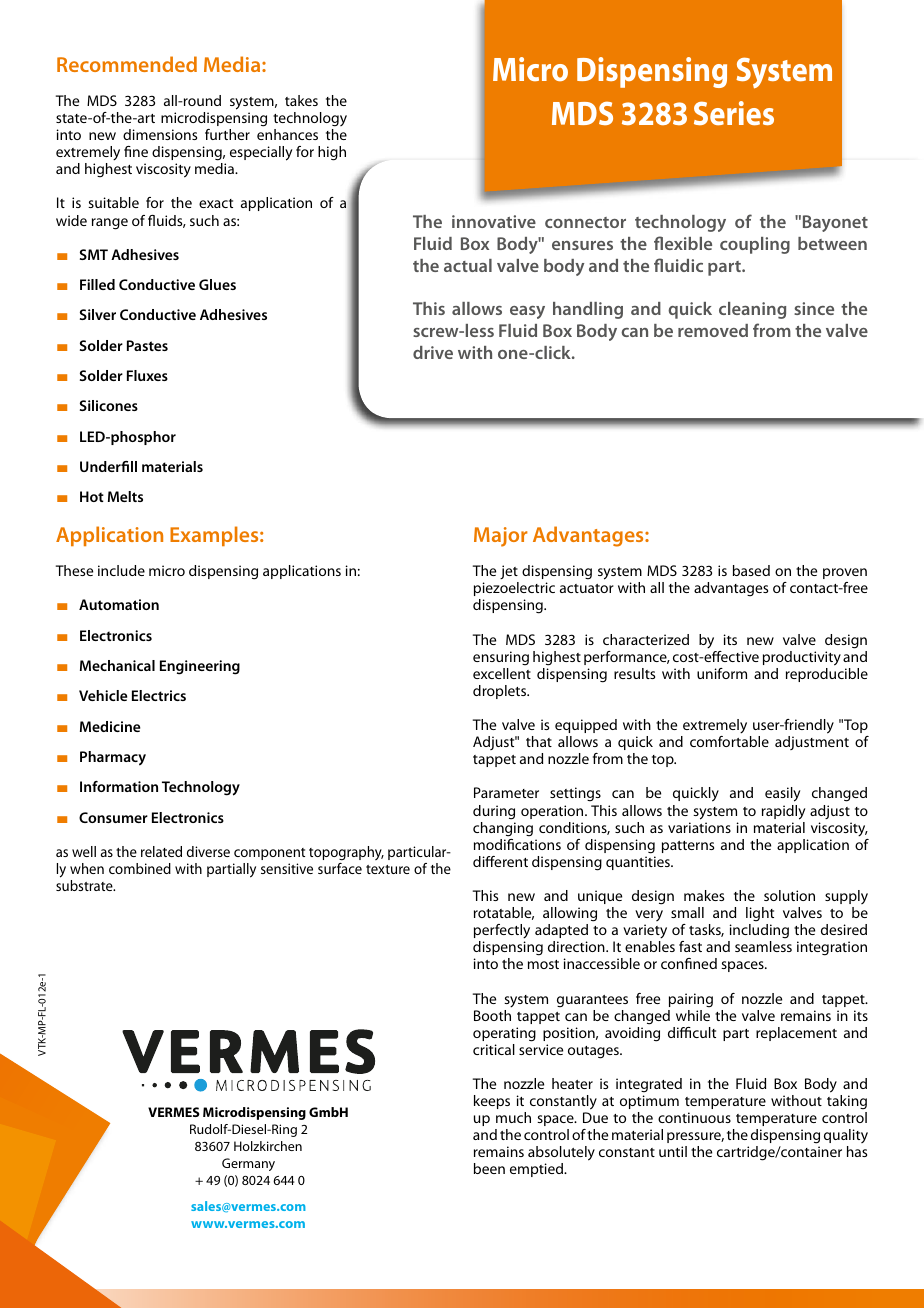  I want to click on Germany, so click(248, 1164).
